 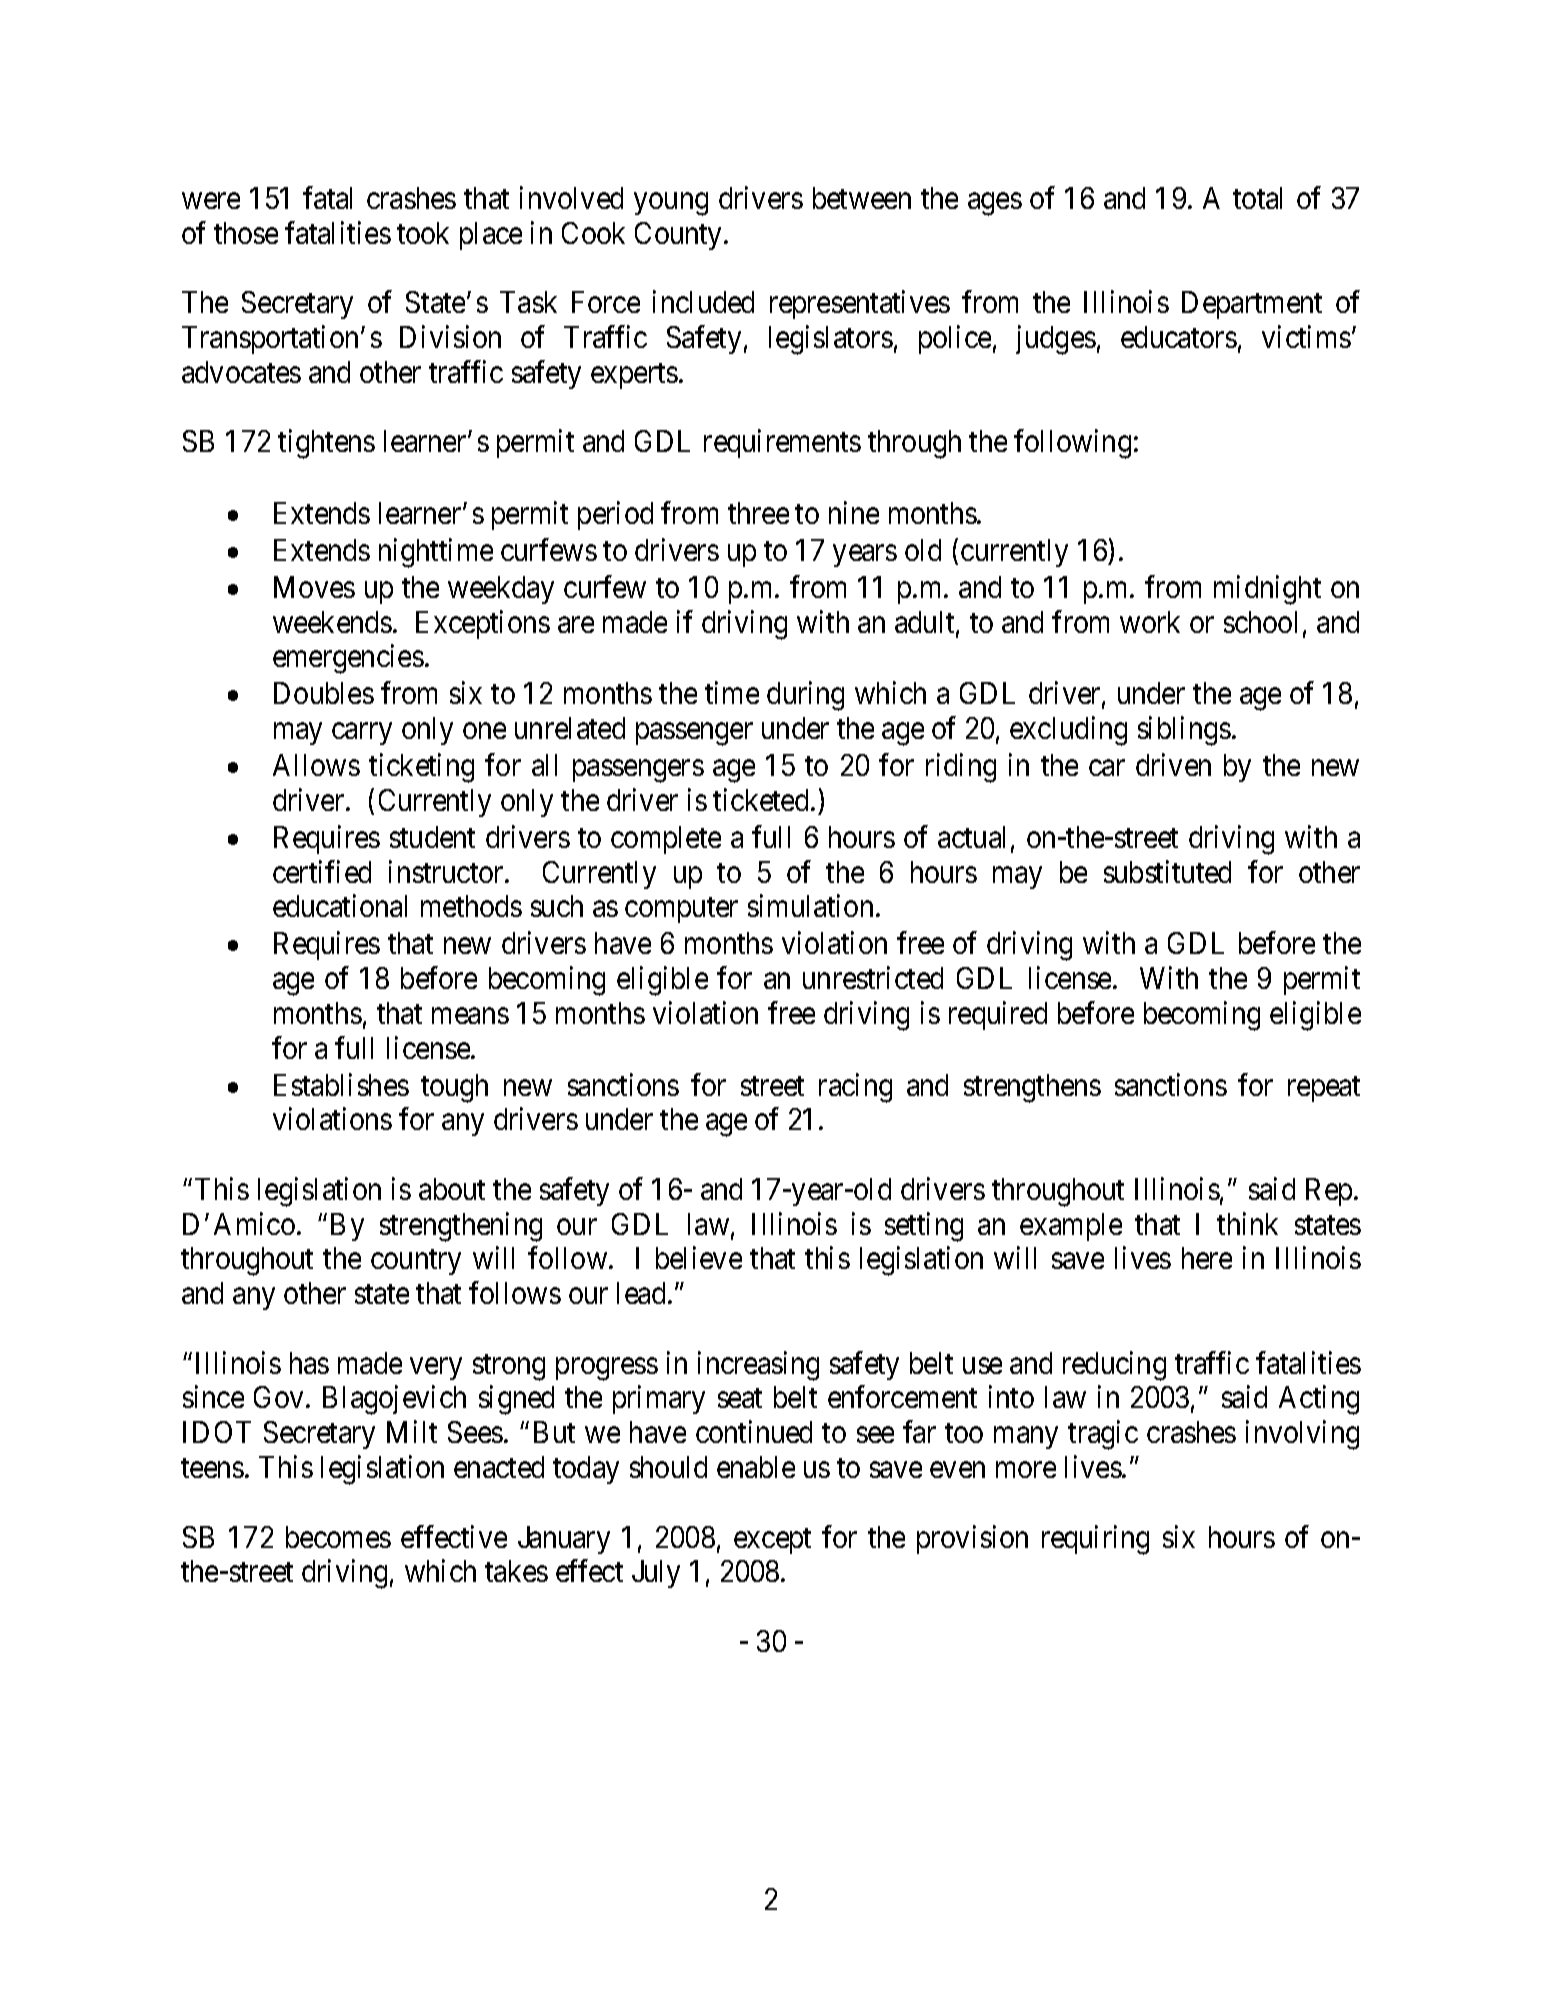 What do you see at coordinates (756, 1467) in the screenshot?
I see `enable` at bounding box center [756, 1467].
